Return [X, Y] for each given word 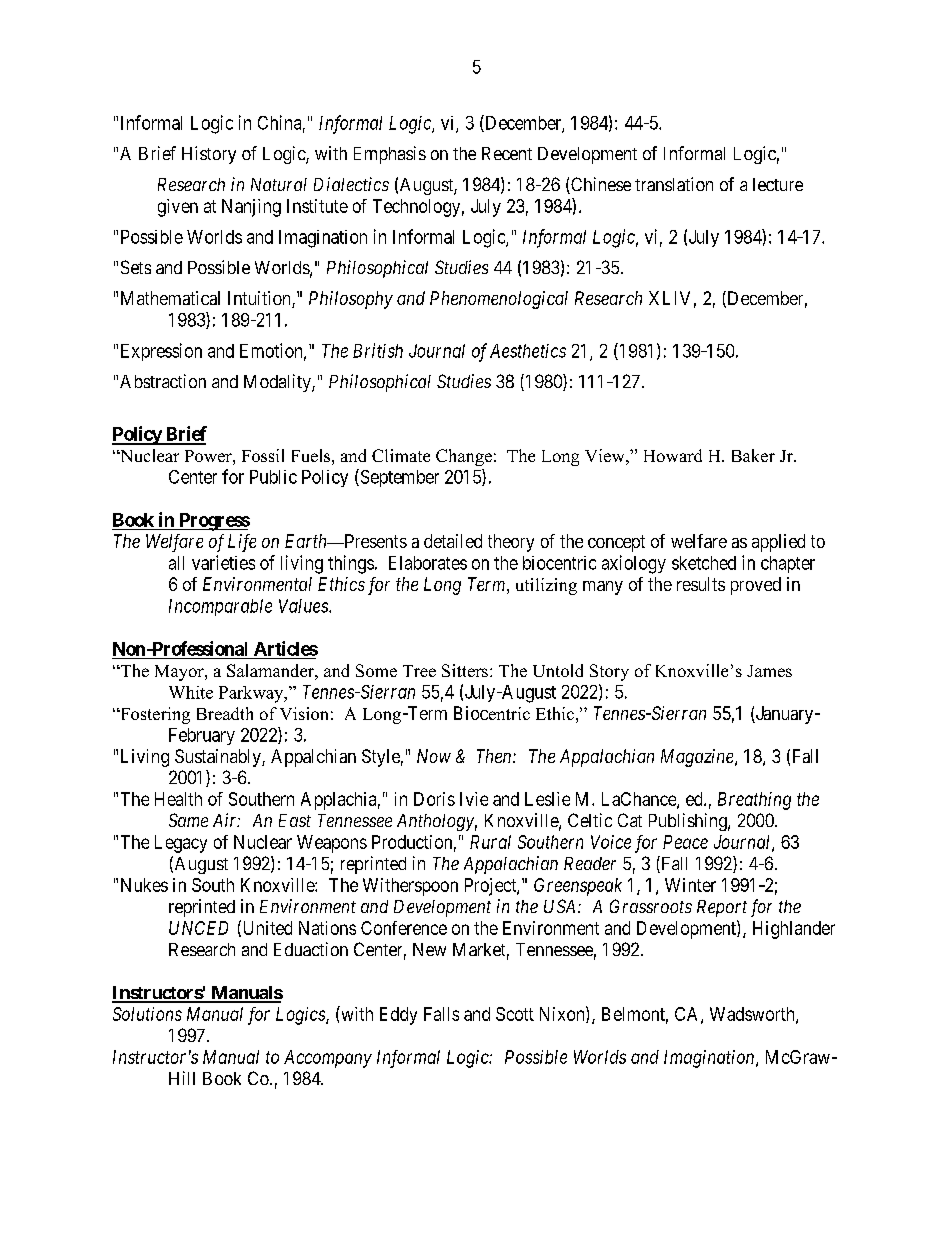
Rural [490, 842]
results [701, 584]
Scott [515, 1014]
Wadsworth [753, 1015]
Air [226, 820]
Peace [685, 842]
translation [674, 184]
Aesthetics [528, 351]
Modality [278, 383]
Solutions [147, 1014]
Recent [507, 153]
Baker [753, 455]
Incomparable [220, 607]
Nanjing [251, 208]
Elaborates [428, 563]
